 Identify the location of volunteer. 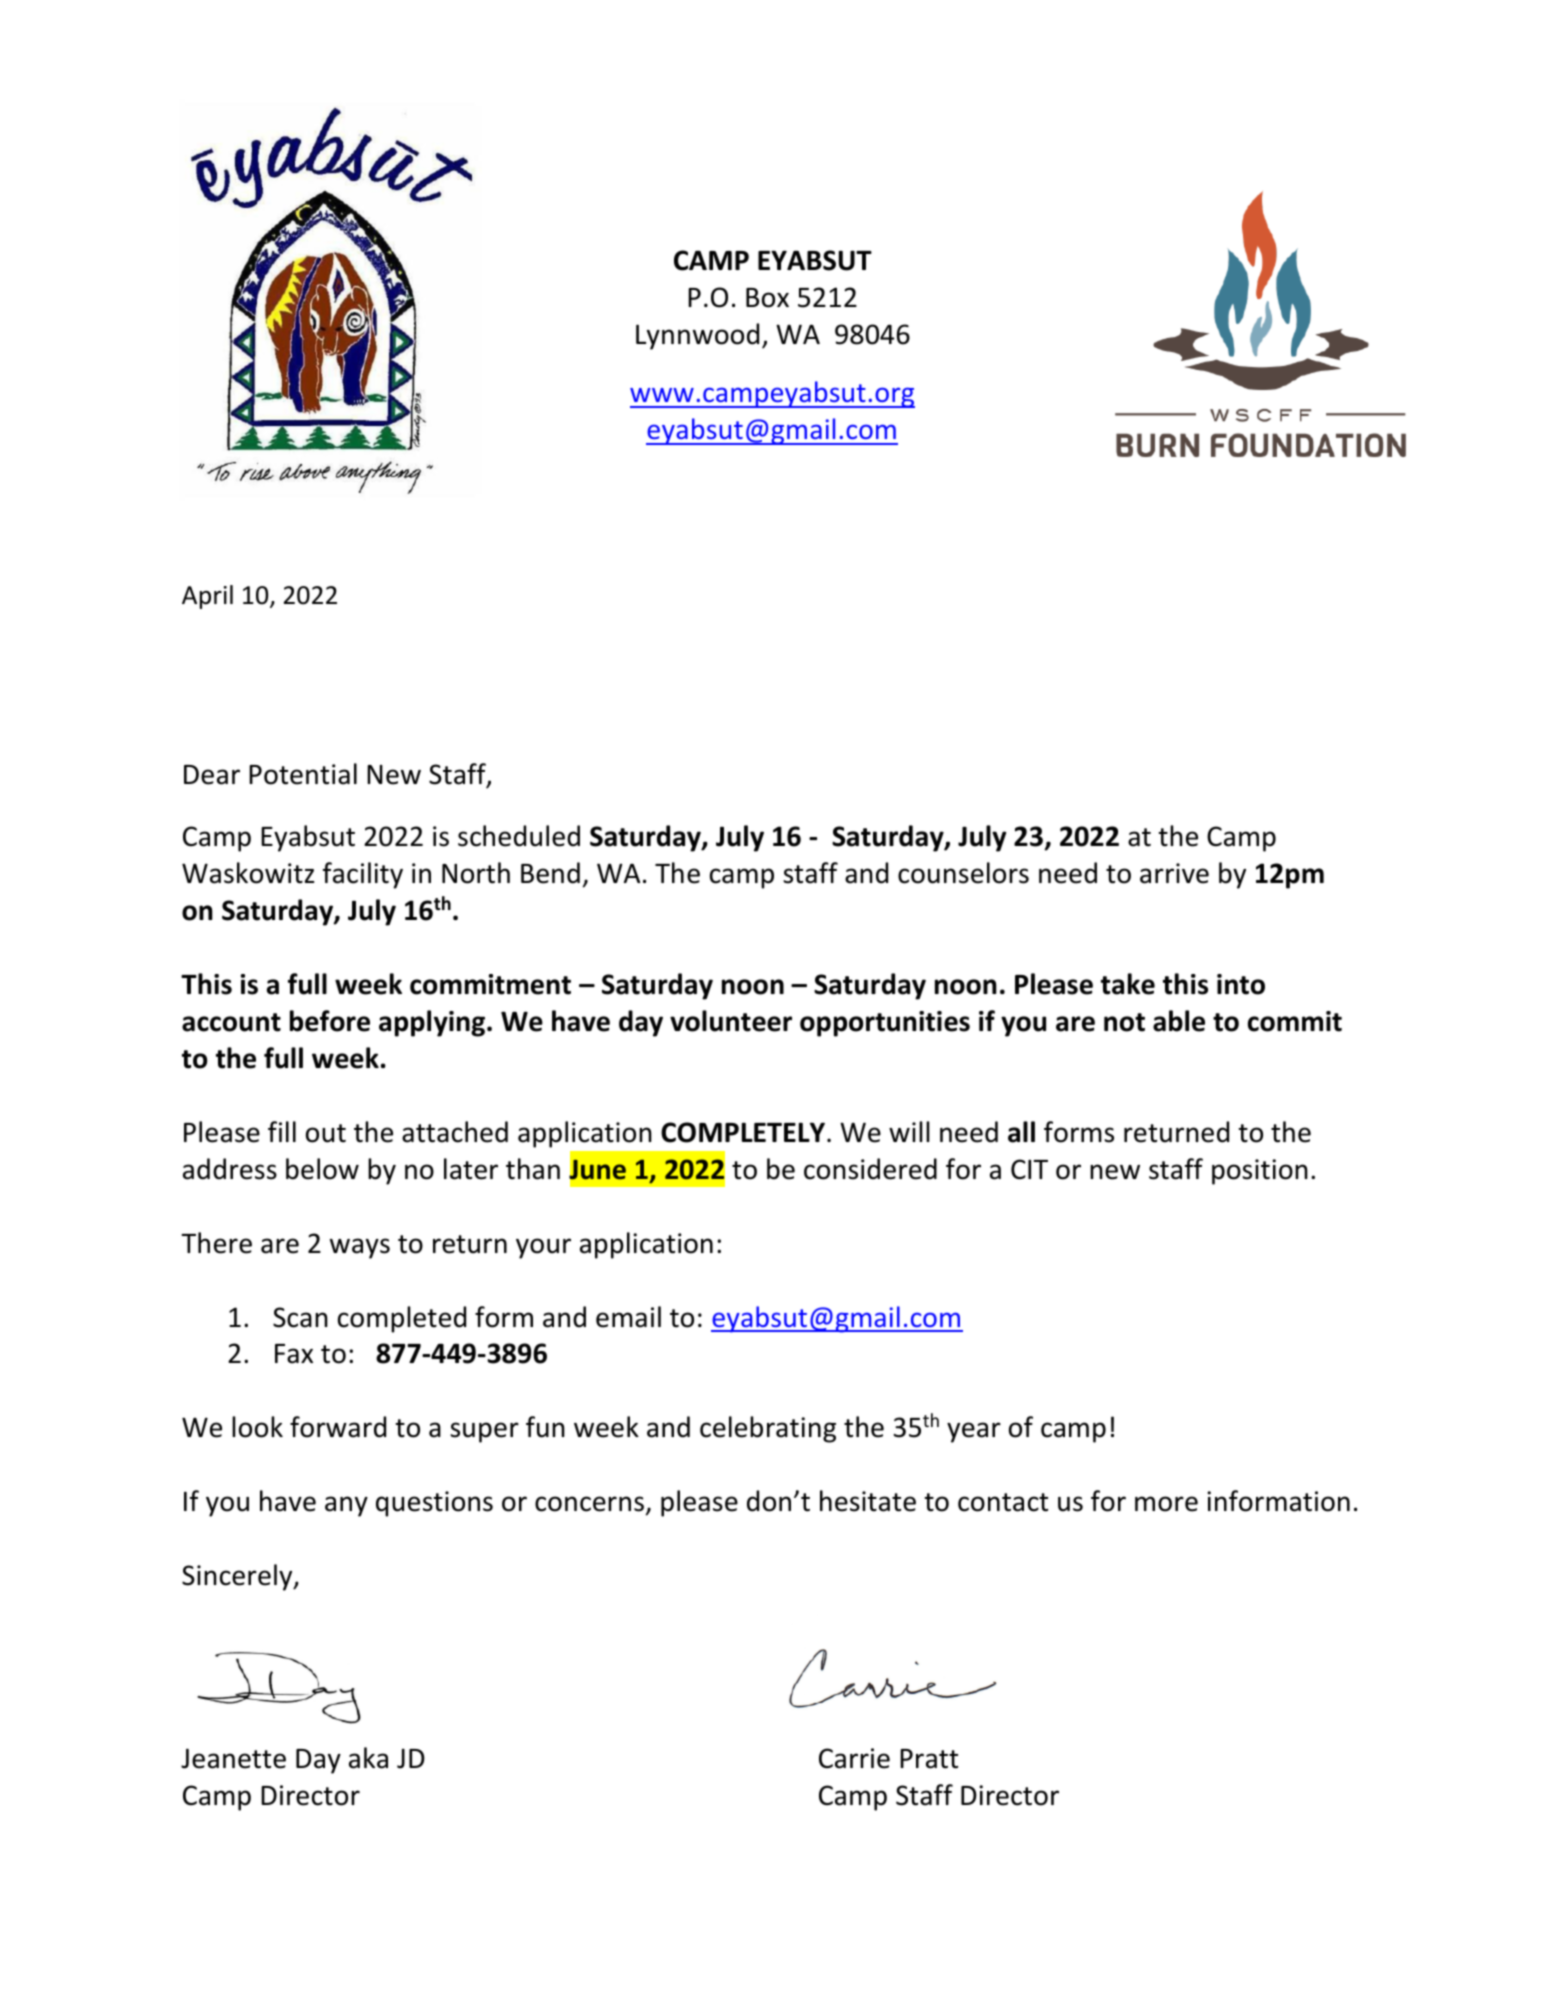
(731, 1021).
